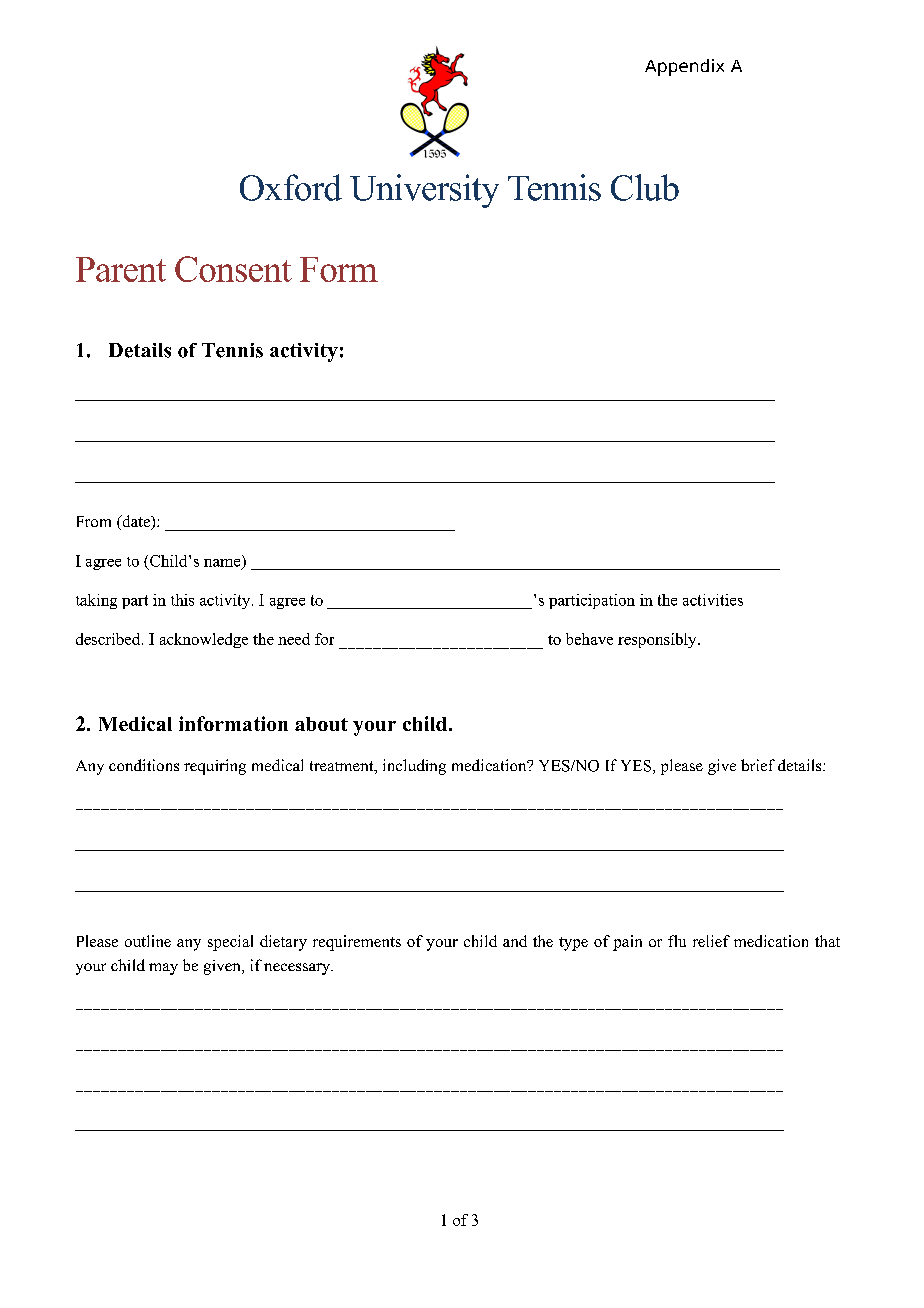  What do you see at coordinates (223, 564) in the document?
I see `name` at bounding box center [223, 564].
